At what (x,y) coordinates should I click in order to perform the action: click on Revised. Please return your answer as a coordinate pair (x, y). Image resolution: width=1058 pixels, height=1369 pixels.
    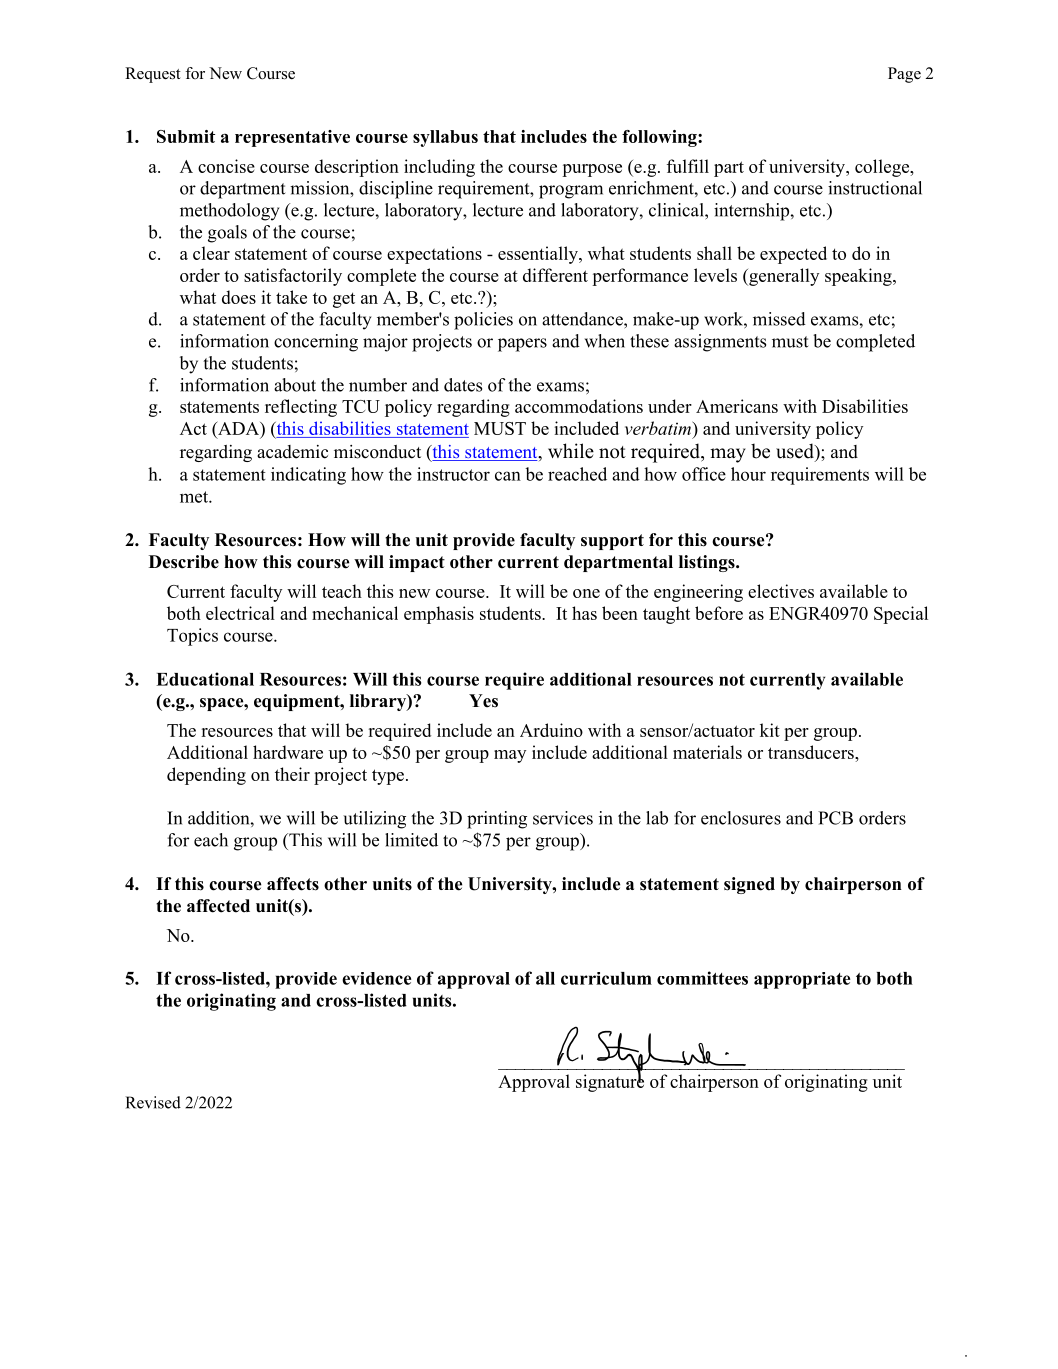
    Looking at the image, I should click on (153, 1102).
